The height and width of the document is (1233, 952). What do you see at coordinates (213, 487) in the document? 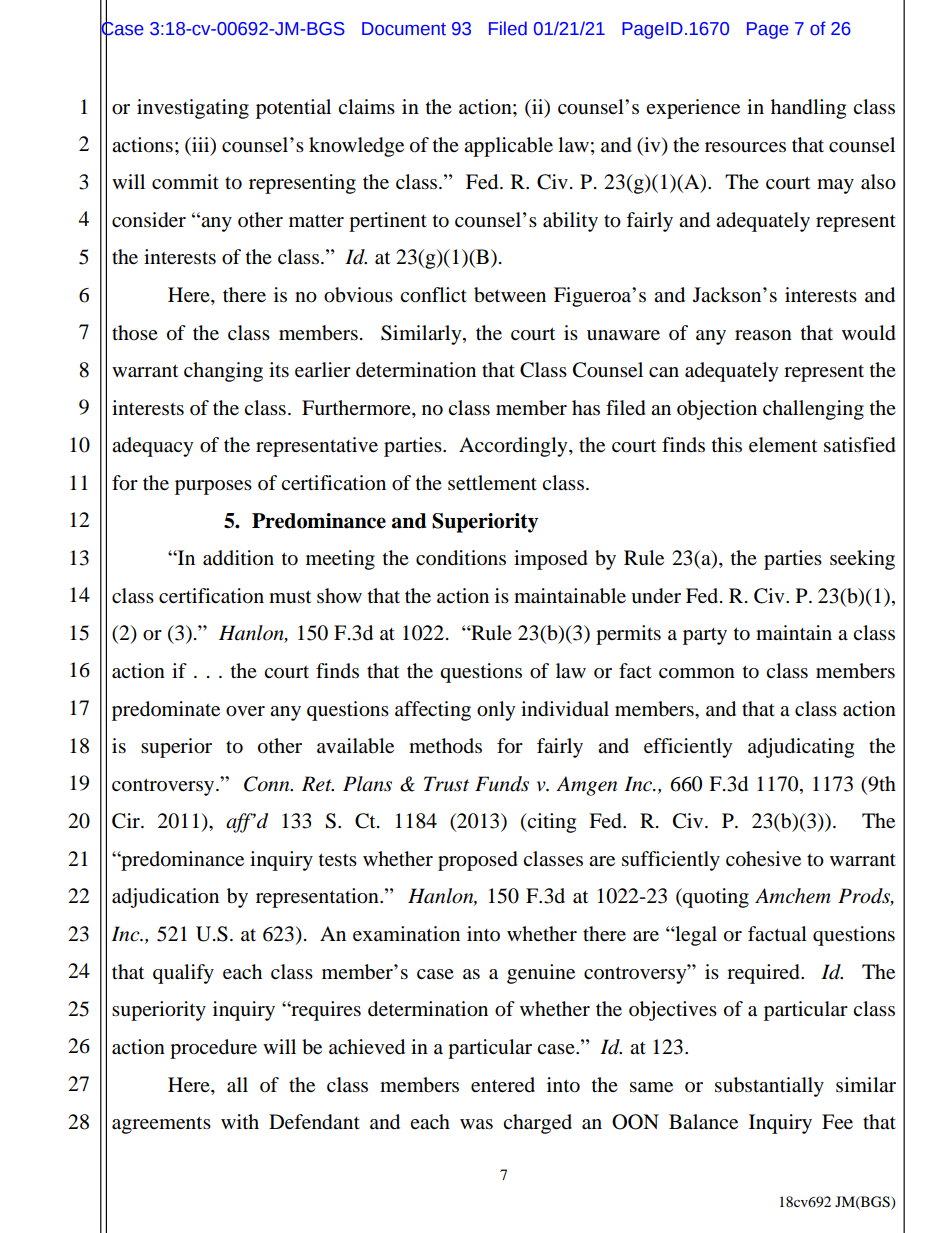
I see `purposes` at bounding box center [213, 487].
